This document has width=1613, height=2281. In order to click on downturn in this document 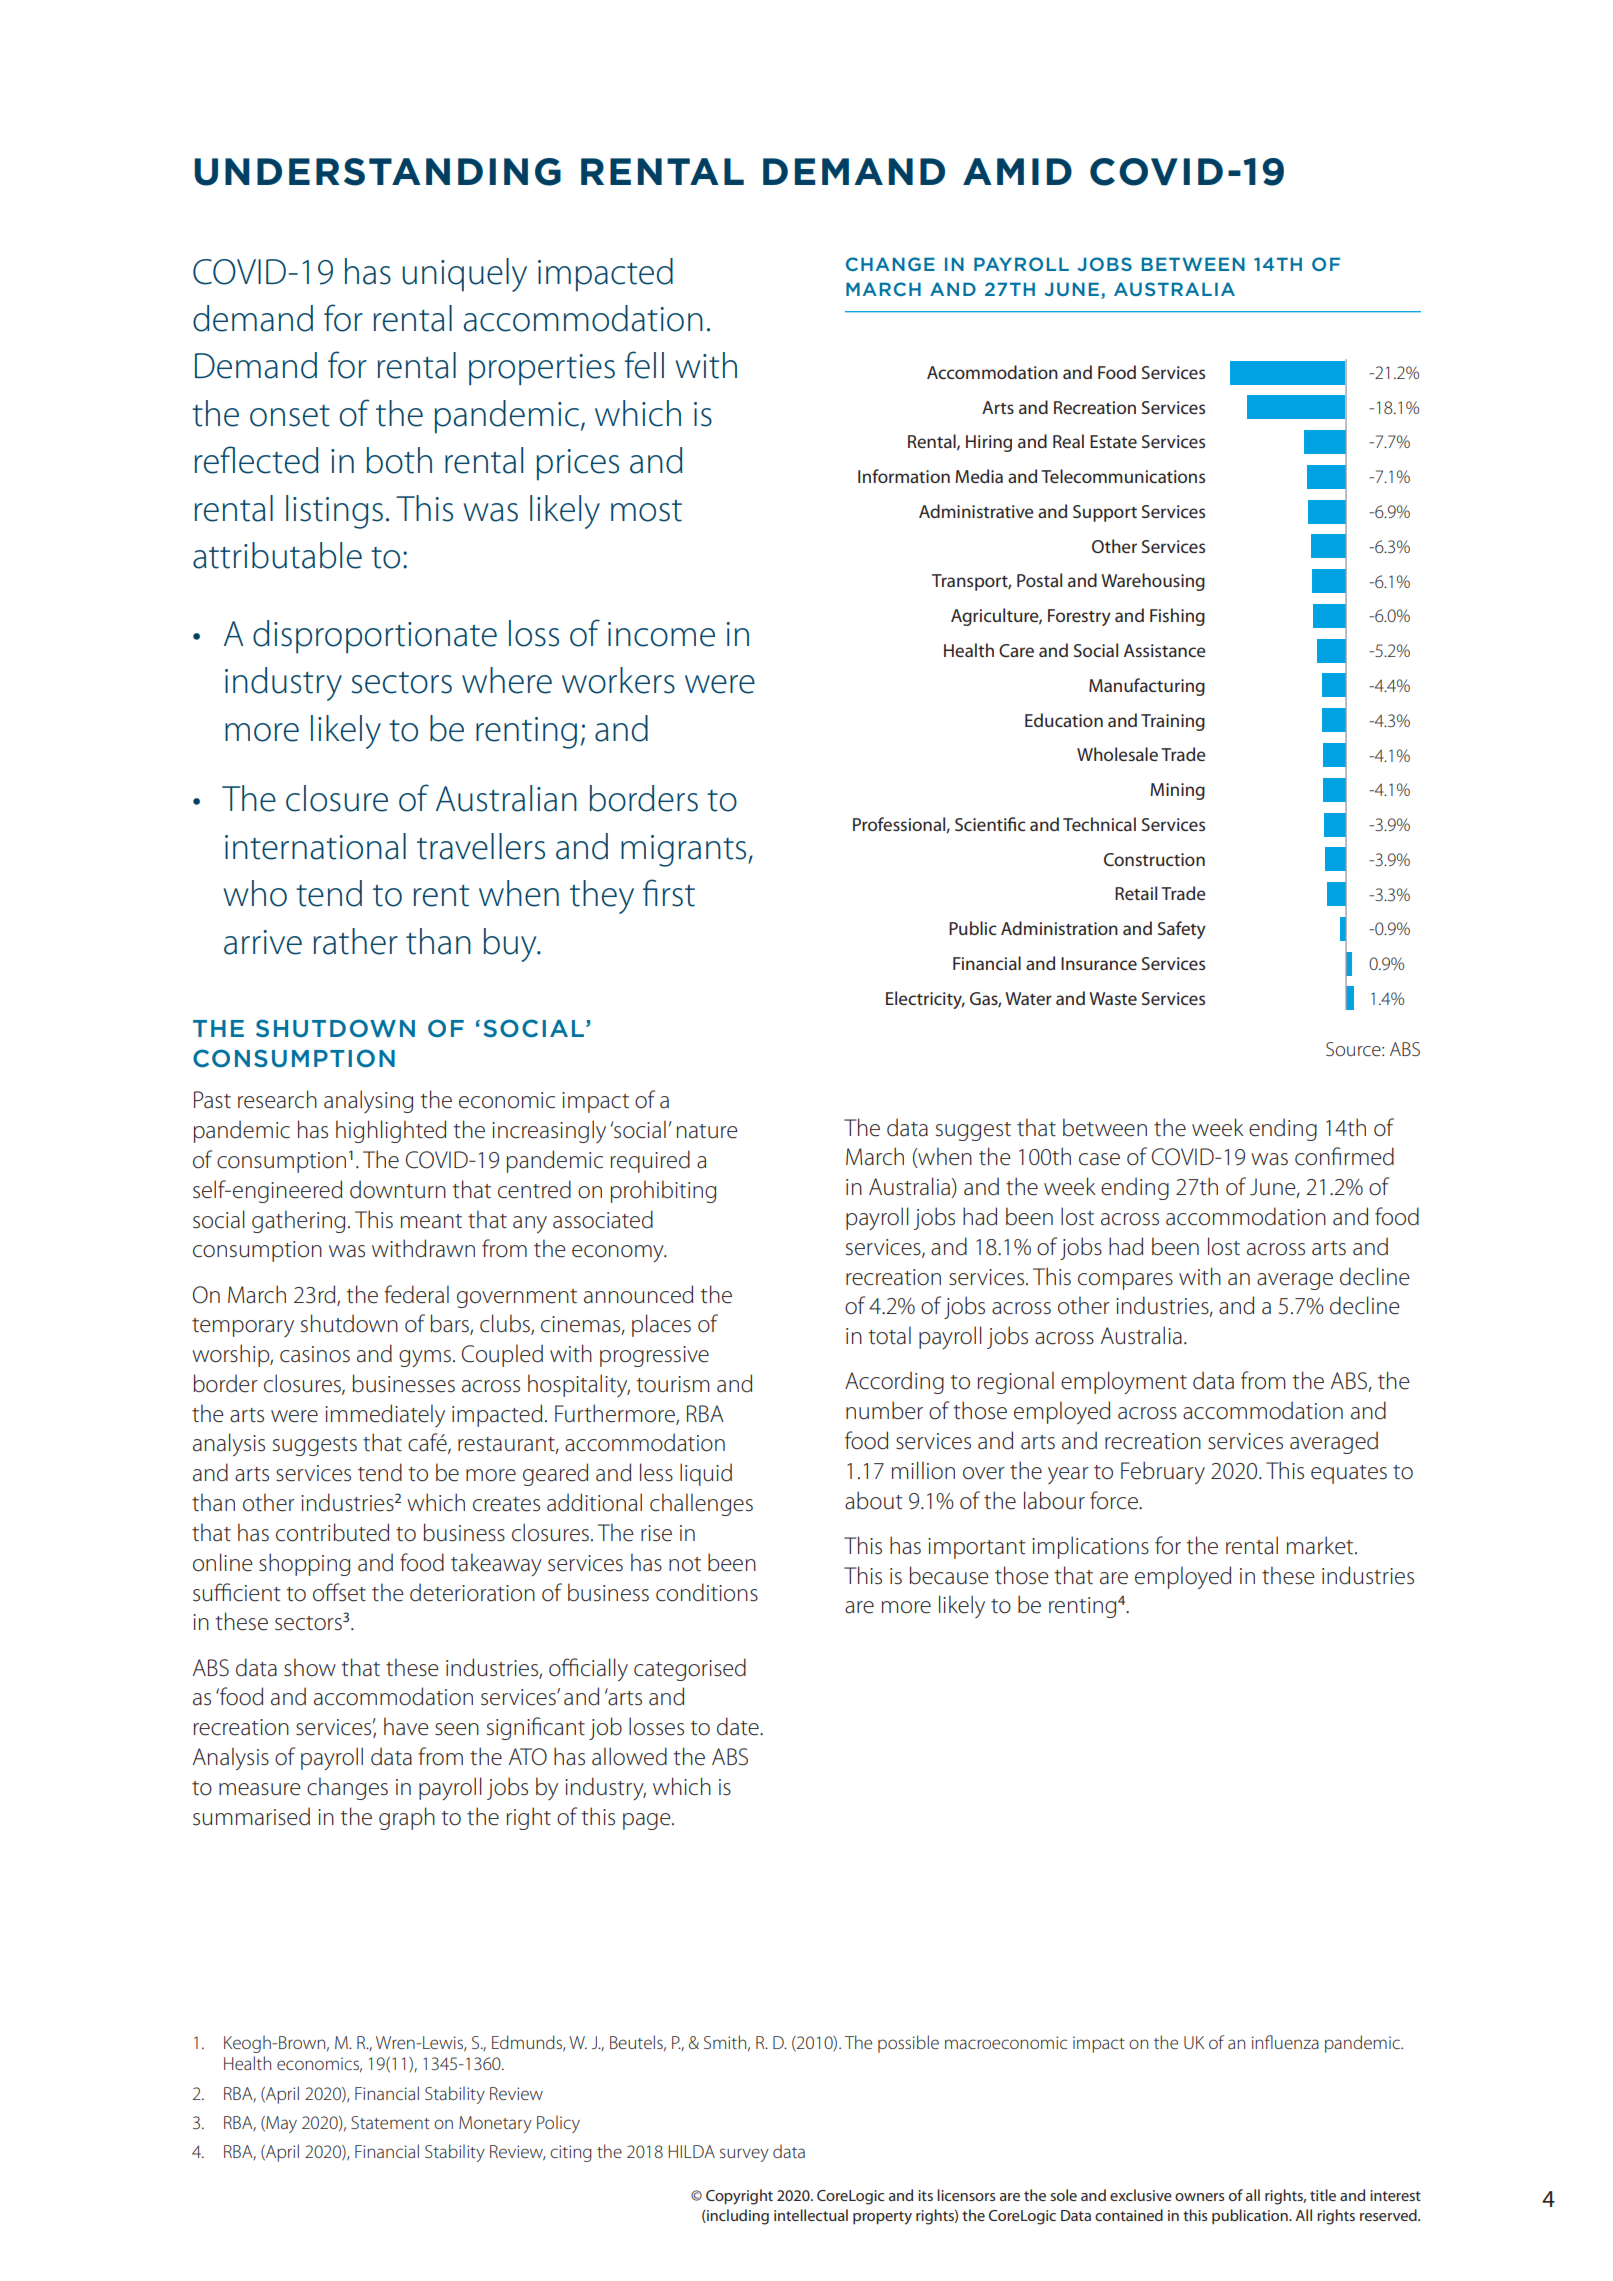, I will do `click(398, 1189)`.
